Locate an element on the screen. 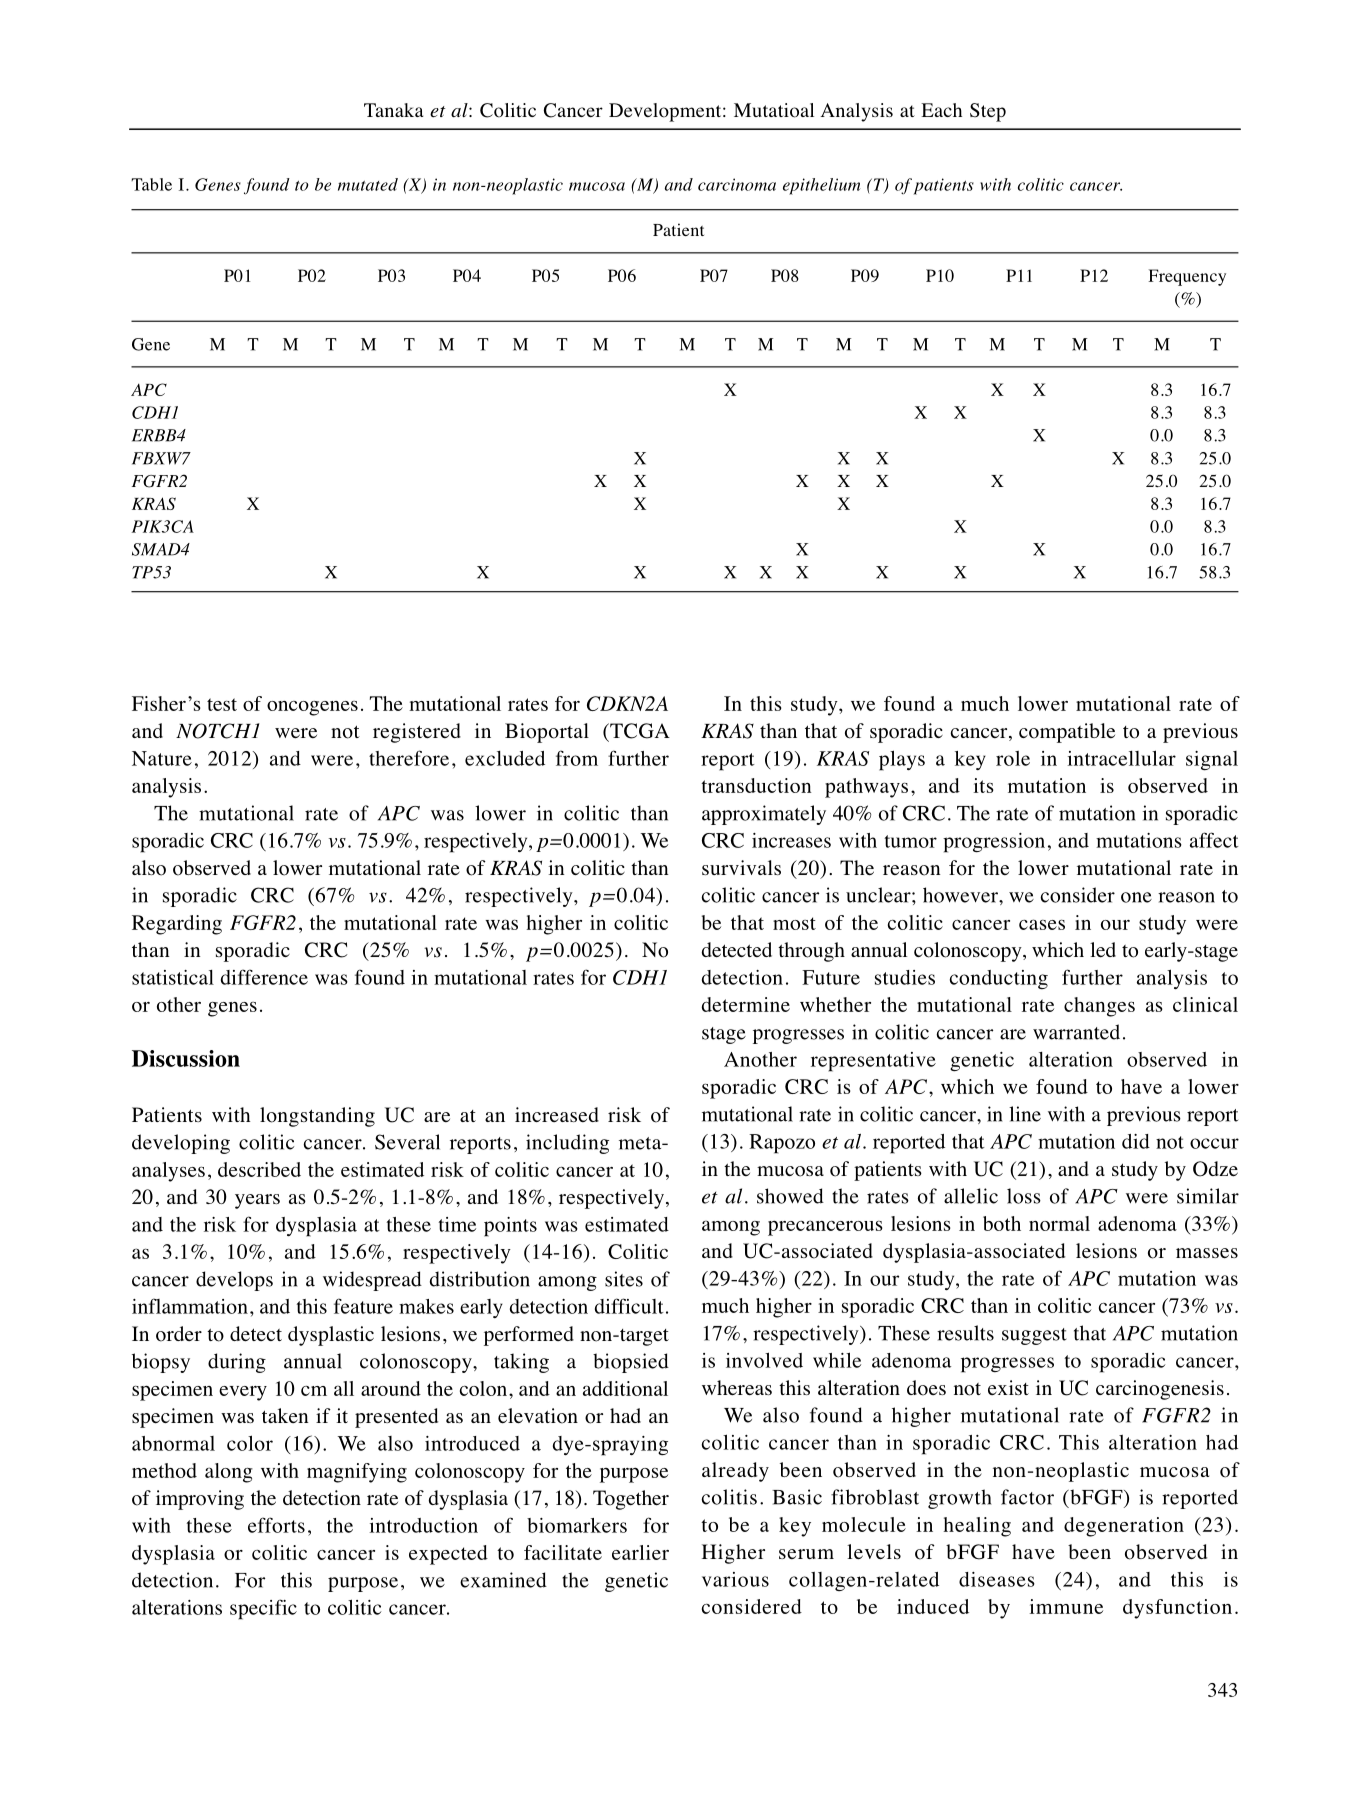  efforts is located at coordinates (276, 1525).
